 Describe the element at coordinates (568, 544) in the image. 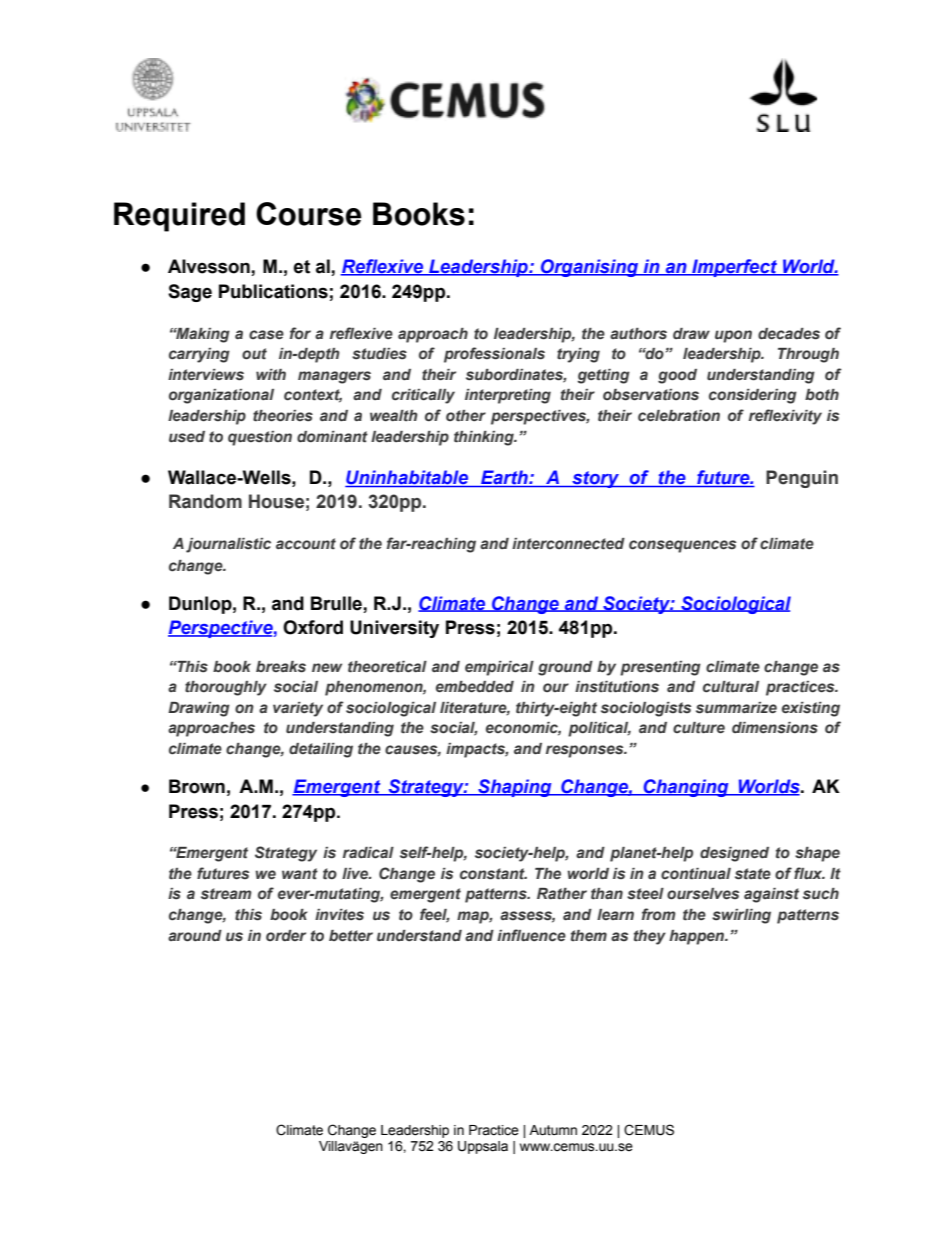

I see `interconnected` at that location.
